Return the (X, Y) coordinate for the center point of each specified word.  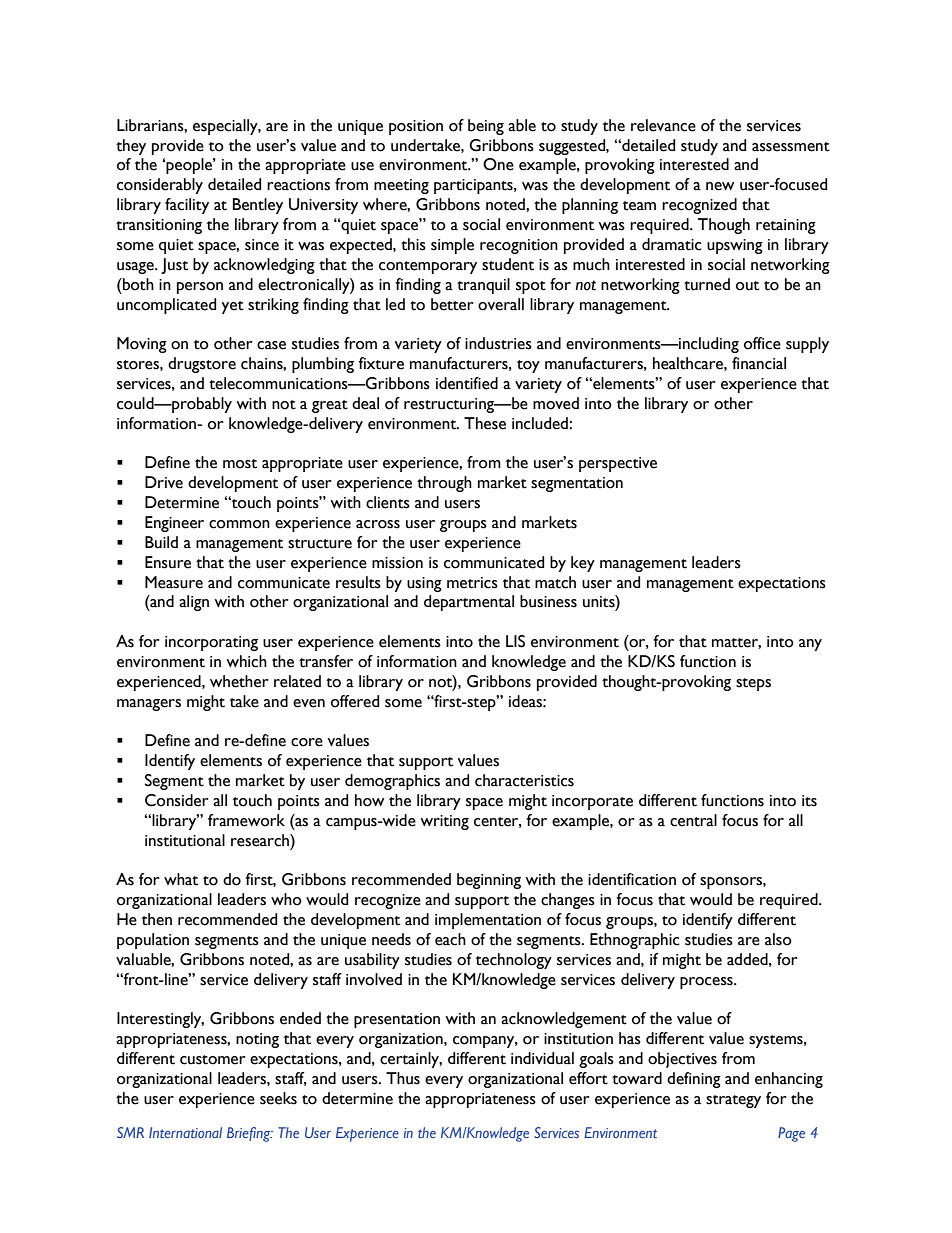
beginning (489, 881)
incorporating (211, 643)
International (185, 1132)
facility (187, 206)
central (693, 820)
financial (759, 363)
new (720, 186)
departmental (469, 603)
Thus (403, 1078)
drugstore (202, 365)
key (583, 564)
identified (467, 383)
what (181, 879)
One (498, 164)
